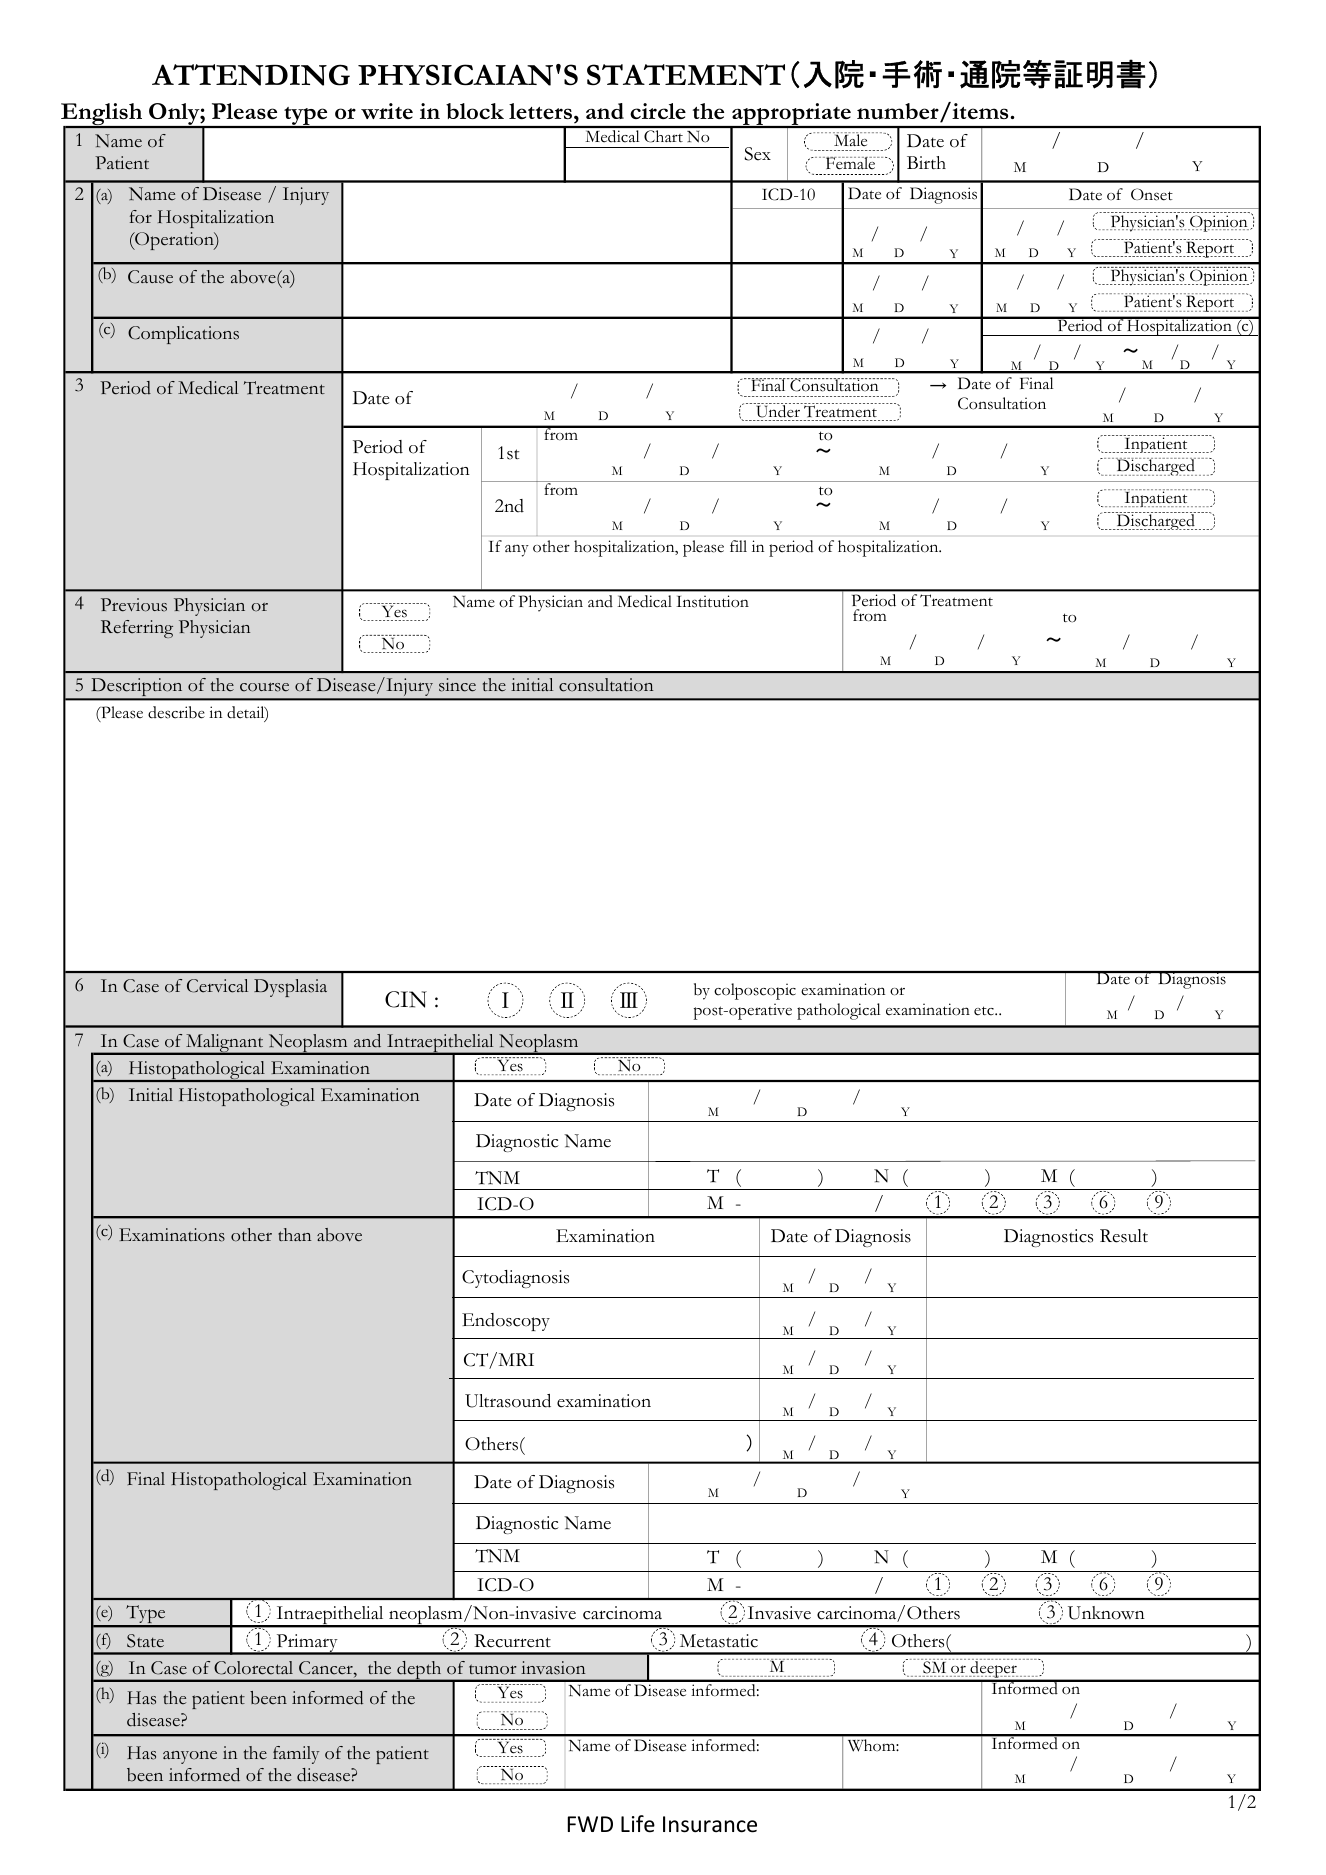 Image resolution: width=1326 pixels, height=1875 pixels. I want to click on Cervical, so click(217, 986).
